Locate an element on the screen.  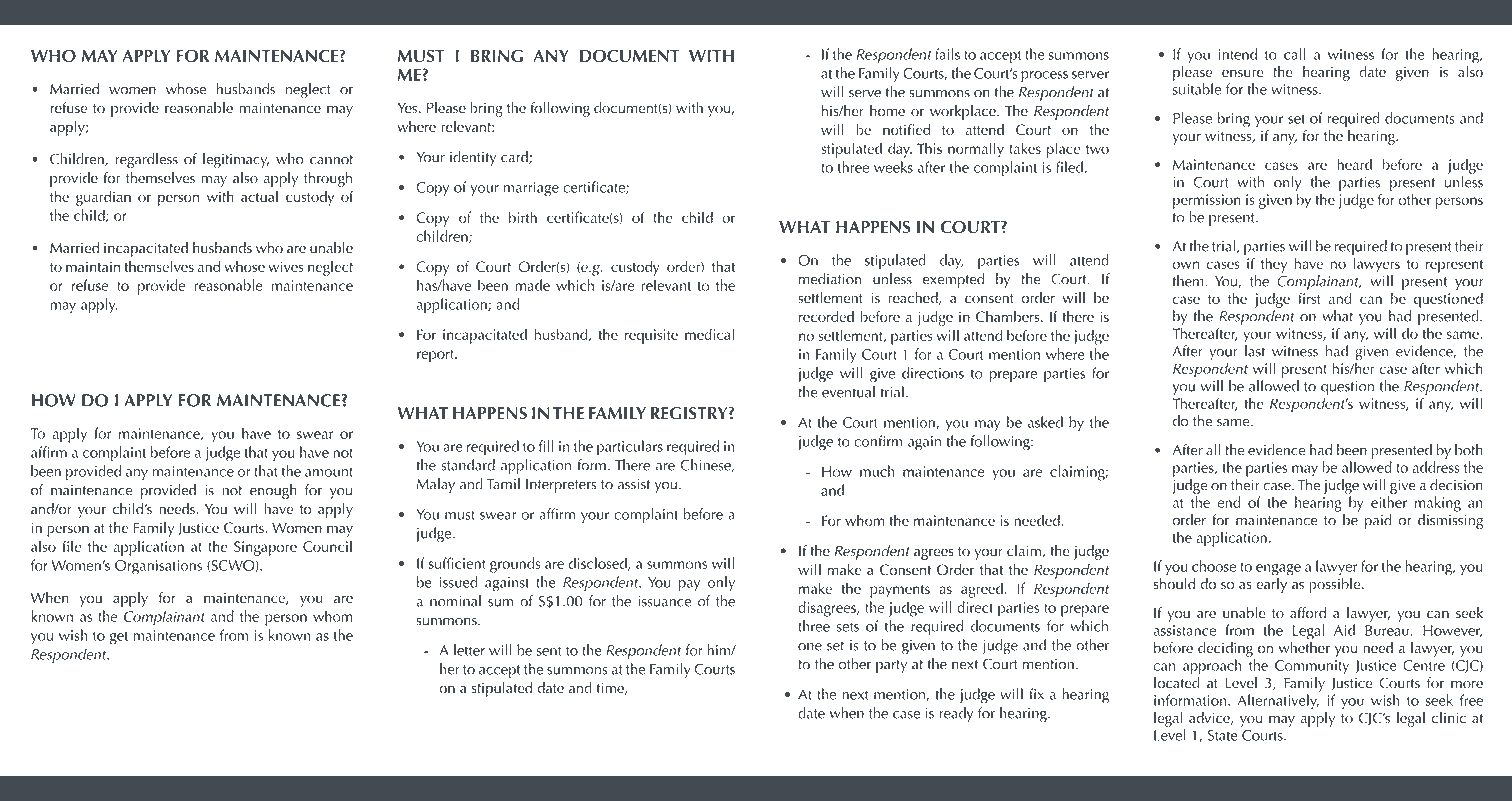
ensure is located at coordinates (1243, 73).
